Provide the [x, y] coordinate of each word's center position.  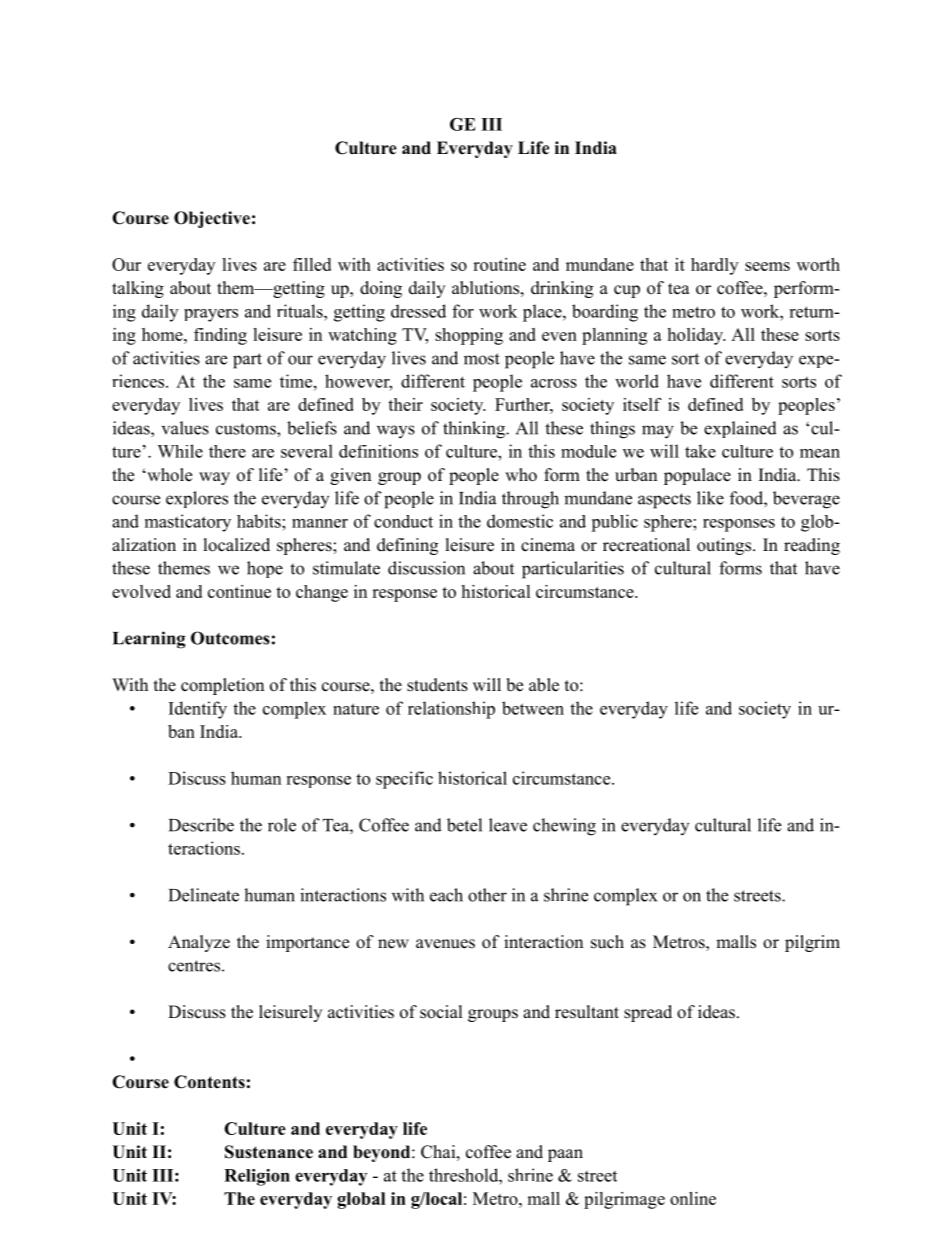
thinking [475, 430]
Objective [212, 219]
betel [464, 825]
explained [740, 429]
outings [725, 546]
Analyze [199, 943]
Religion [257, 1177]
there [227, 451]
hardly [714, 266]
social [441, 1012]
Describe [201, 825]
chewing [564, 827]
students [437, 685]
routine [499, 264]
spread [648, 1013]
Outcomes [230, 638]
